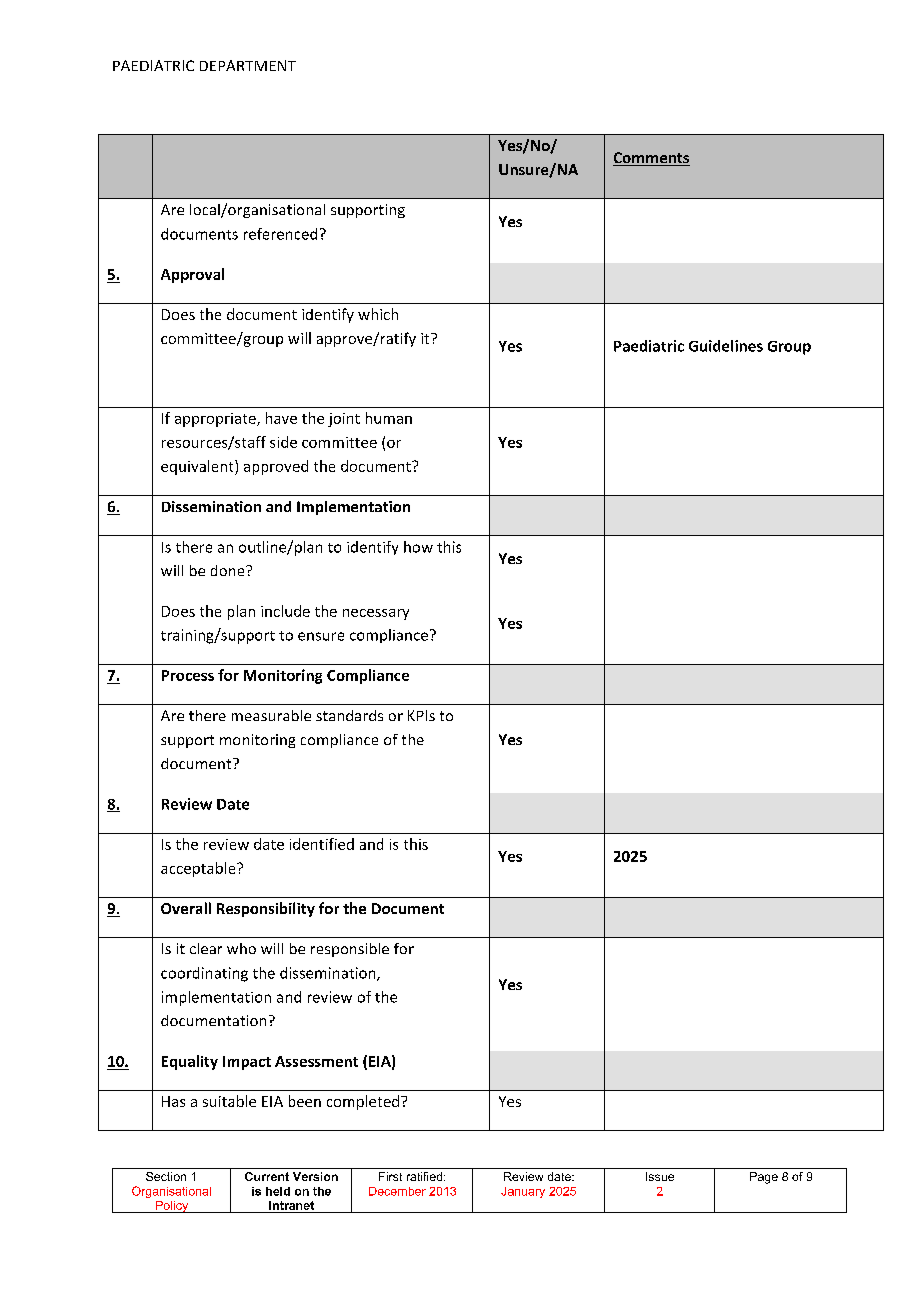 The width and height of the screenshot is (924, 1308). I want to click on DEPARTMENT, so click(248, 65).
